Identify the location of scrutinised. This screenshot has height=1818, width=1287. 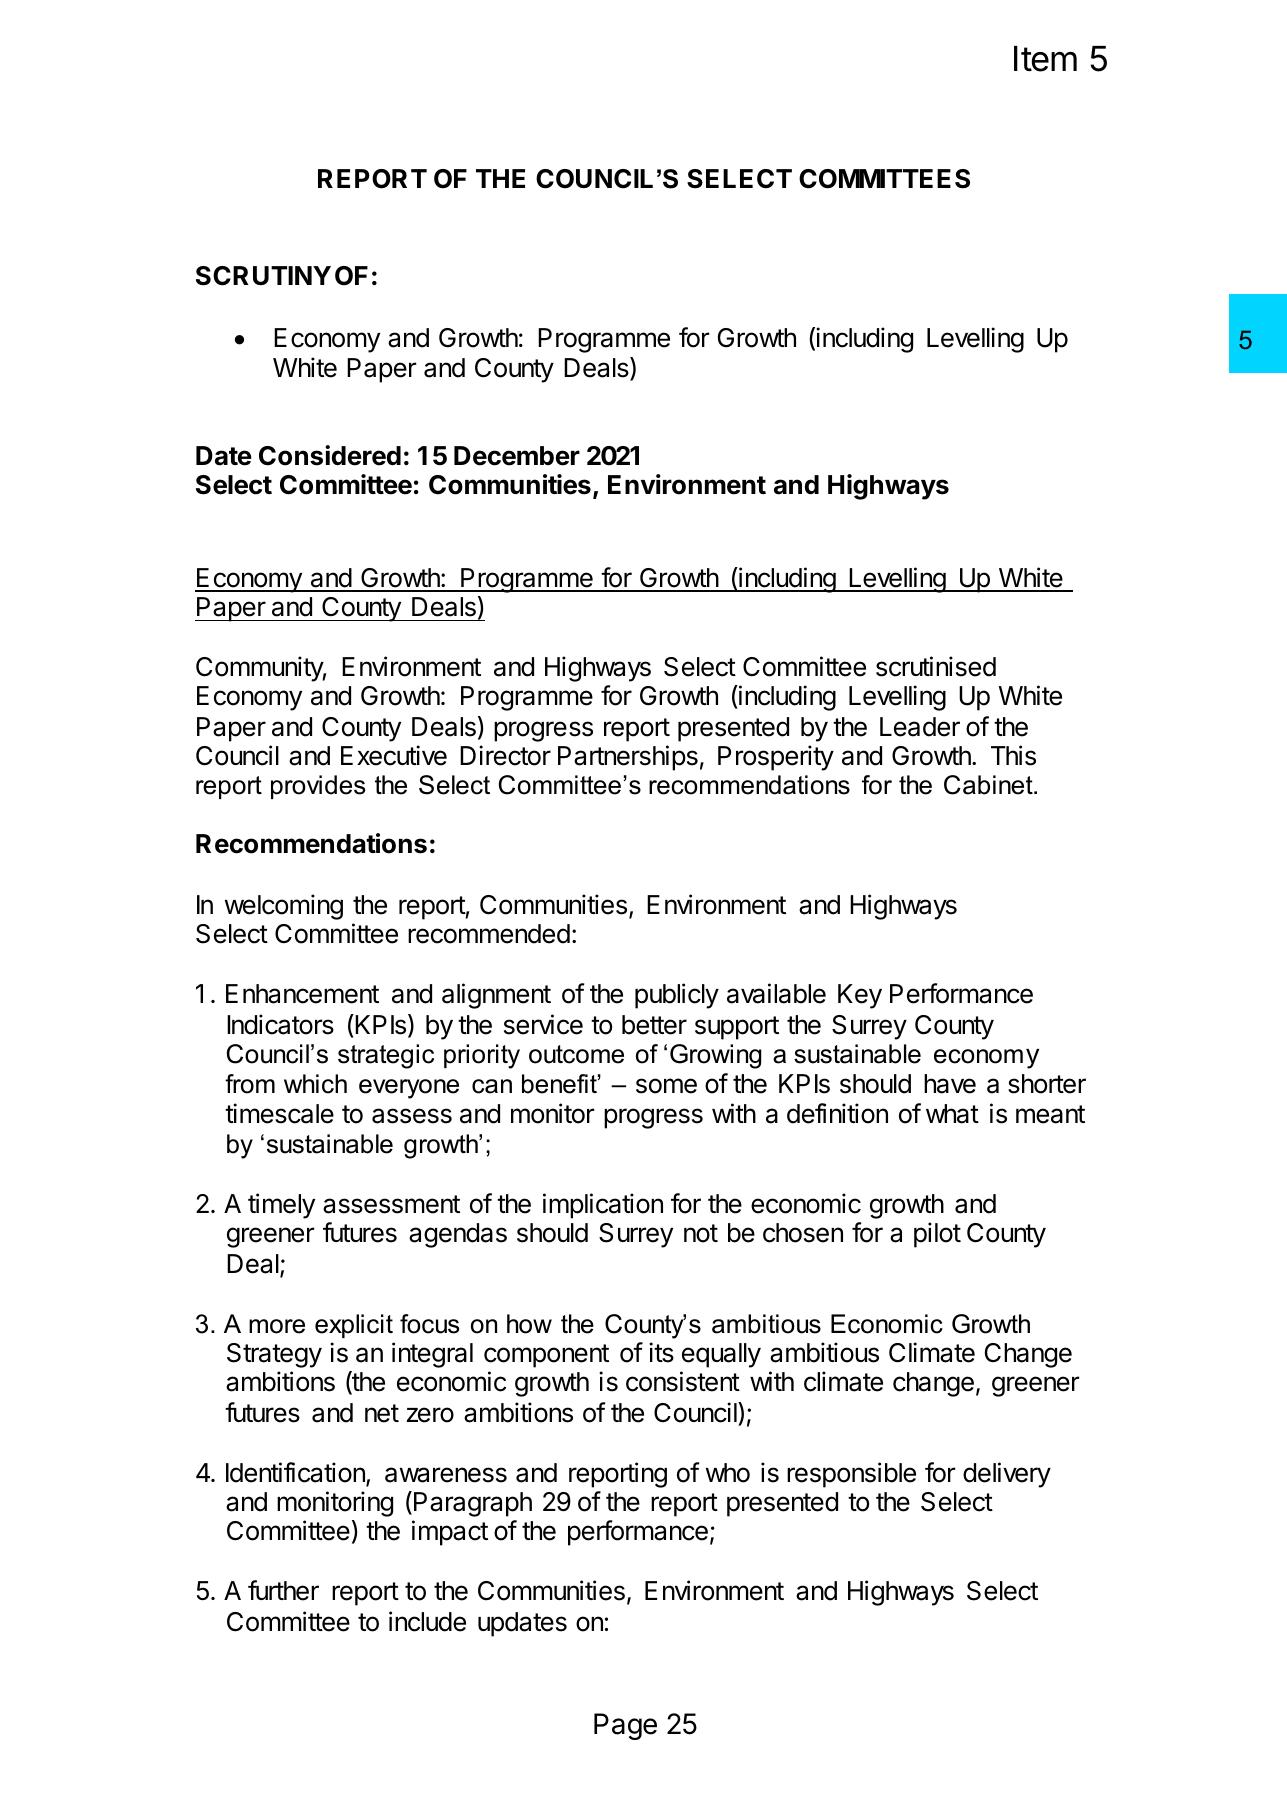
(936, 666).
